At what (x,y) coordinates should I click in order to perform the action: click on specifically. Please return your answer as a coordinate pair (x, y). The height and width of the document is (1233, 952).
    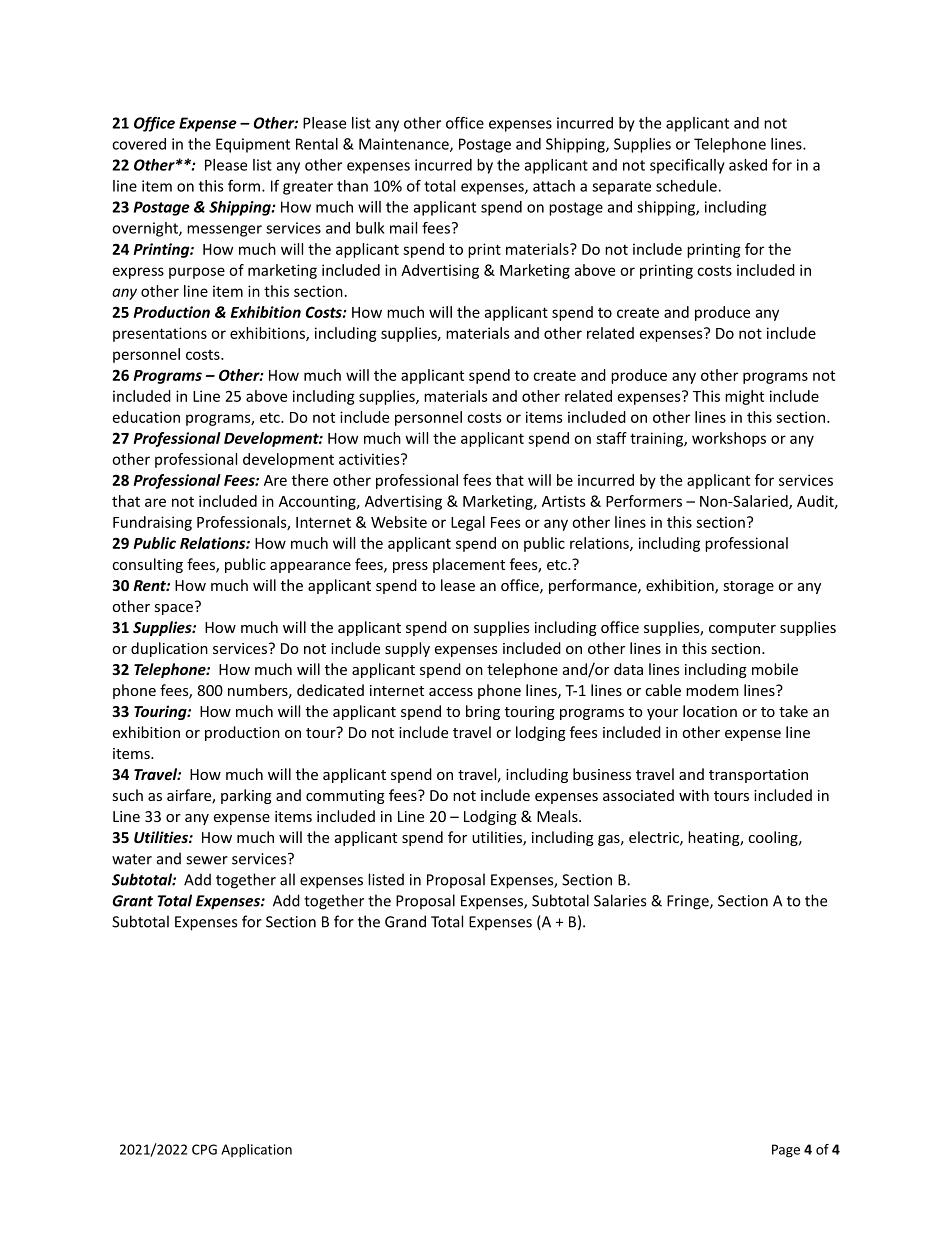
    Looking at the image, I should click on (687, 166).
